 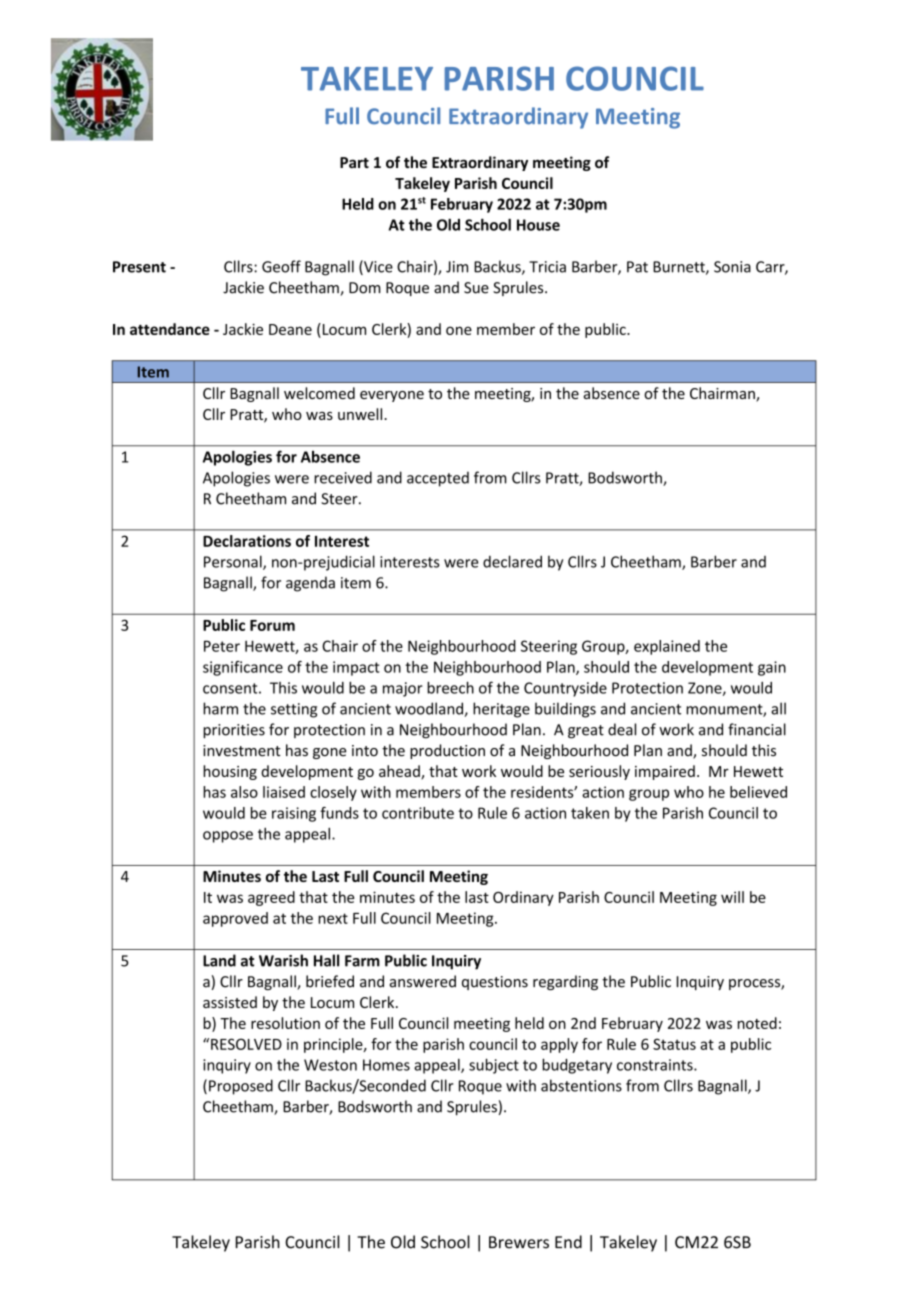 I want to click on Proposed, so click(x=241, y=1087).
